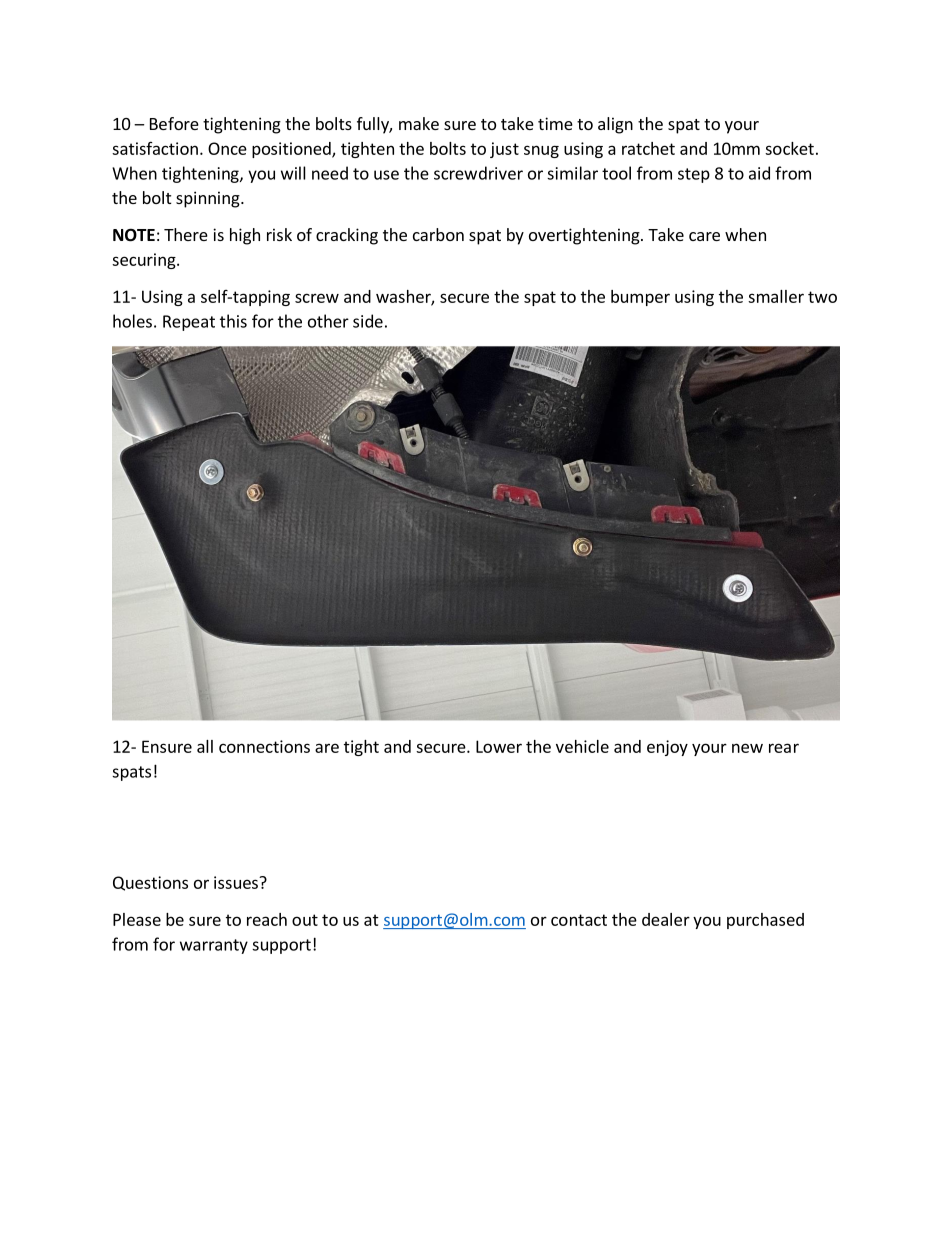  Describe the element at coordinates (233, 321) in the screenshot. I see `this` at that location.
